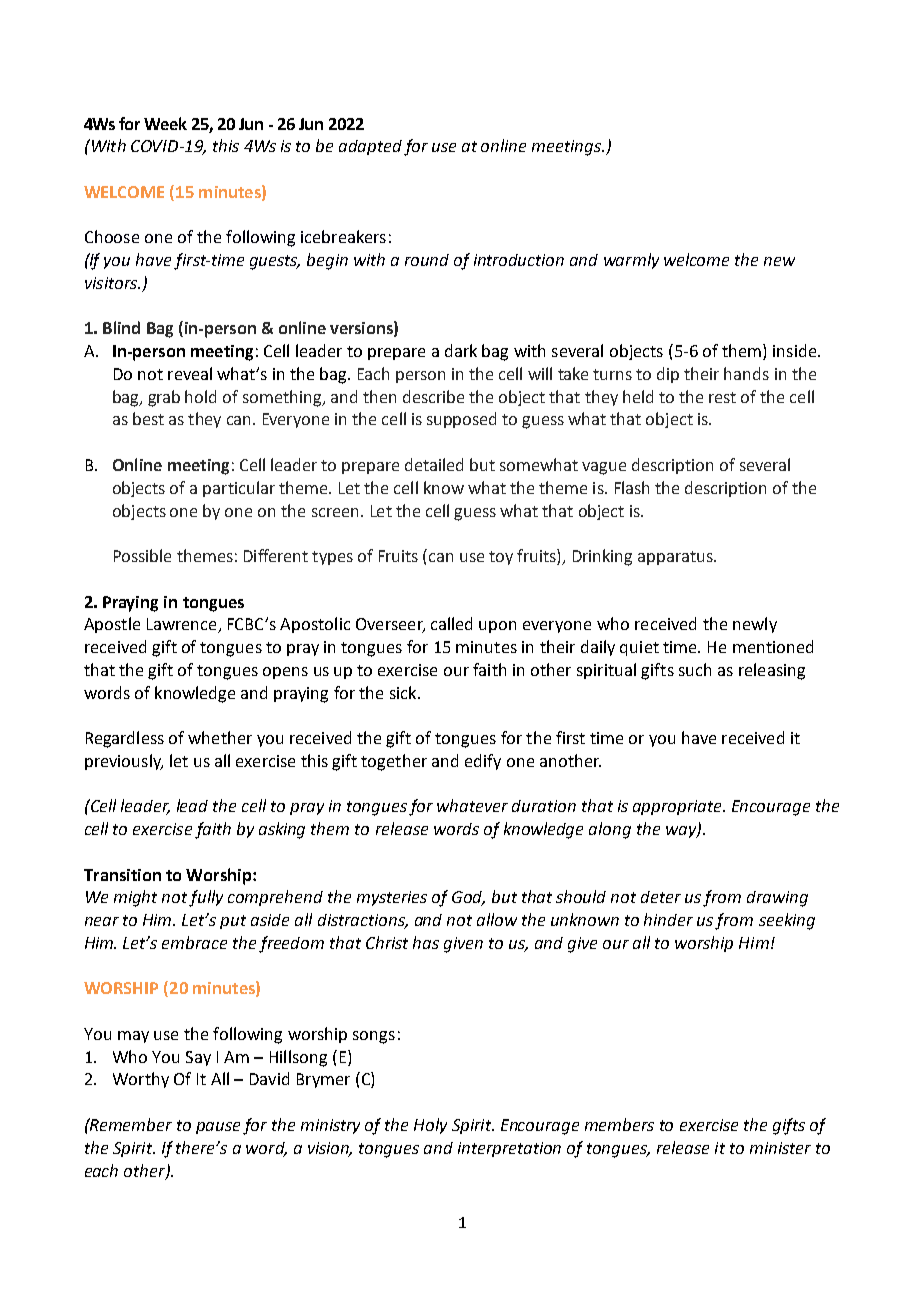  I want to click on adapted, so click(370, 147).
